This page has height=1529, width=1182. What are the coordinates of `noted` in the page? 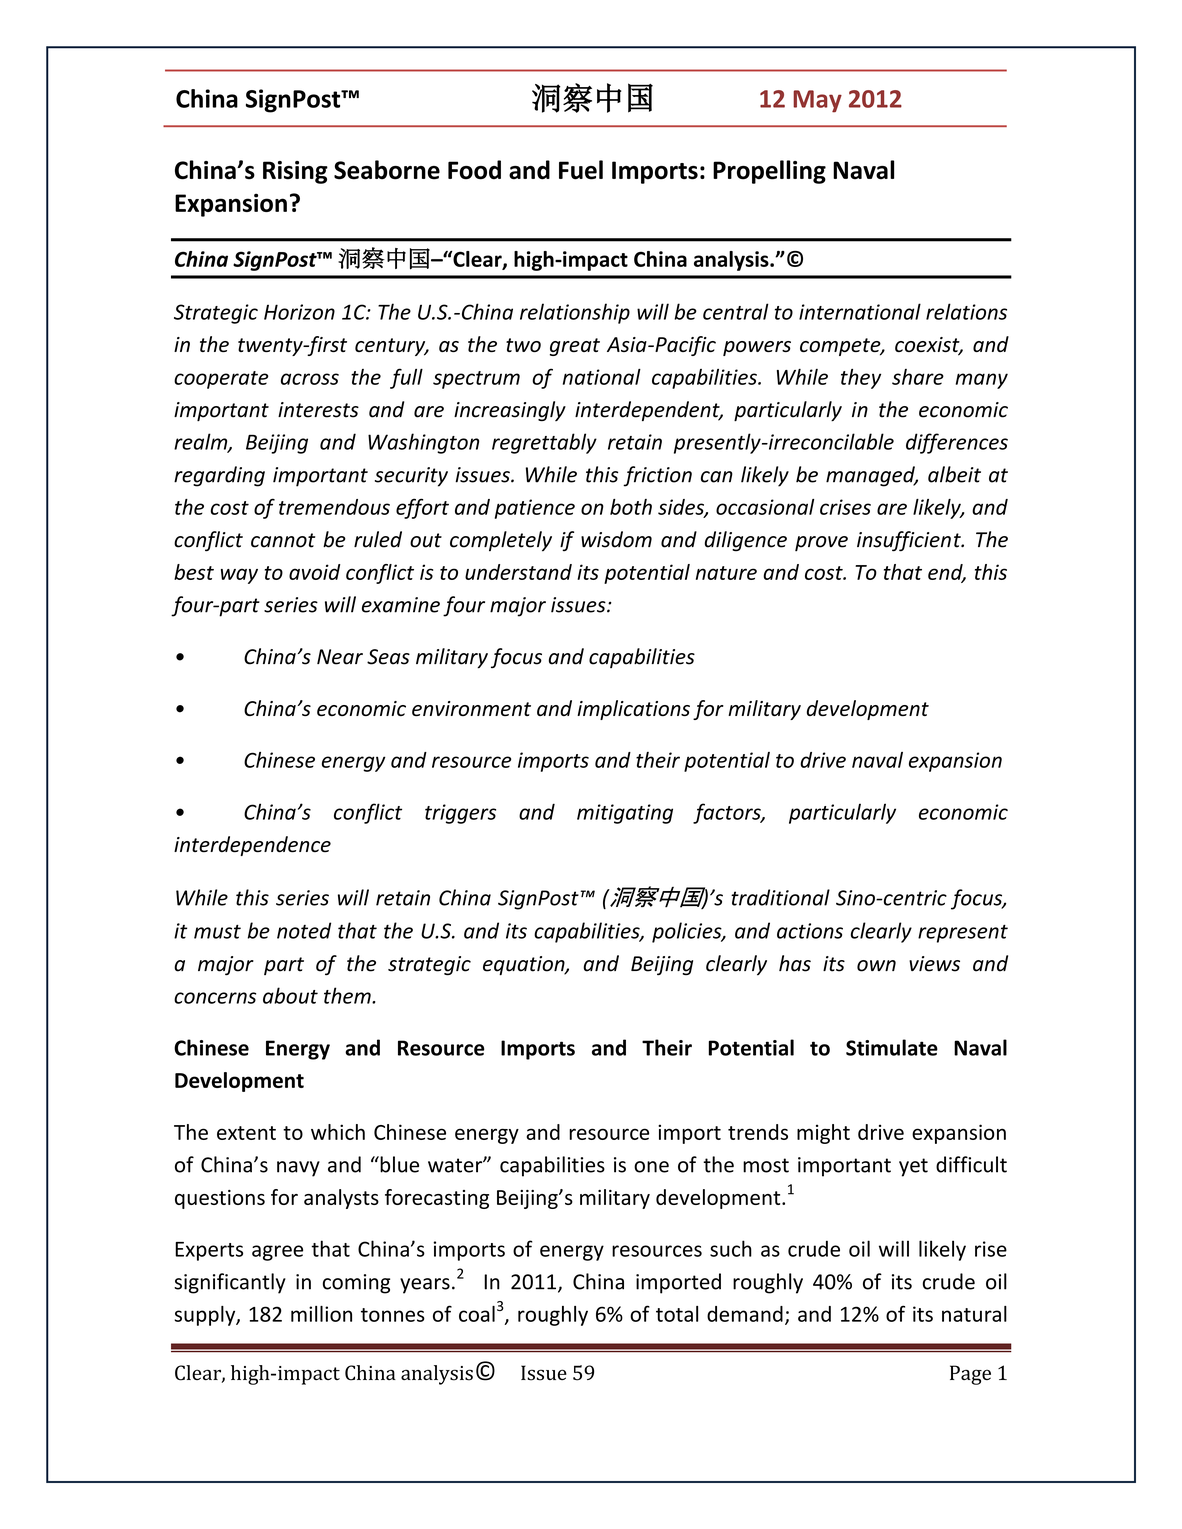 It's located at (304, 930).
